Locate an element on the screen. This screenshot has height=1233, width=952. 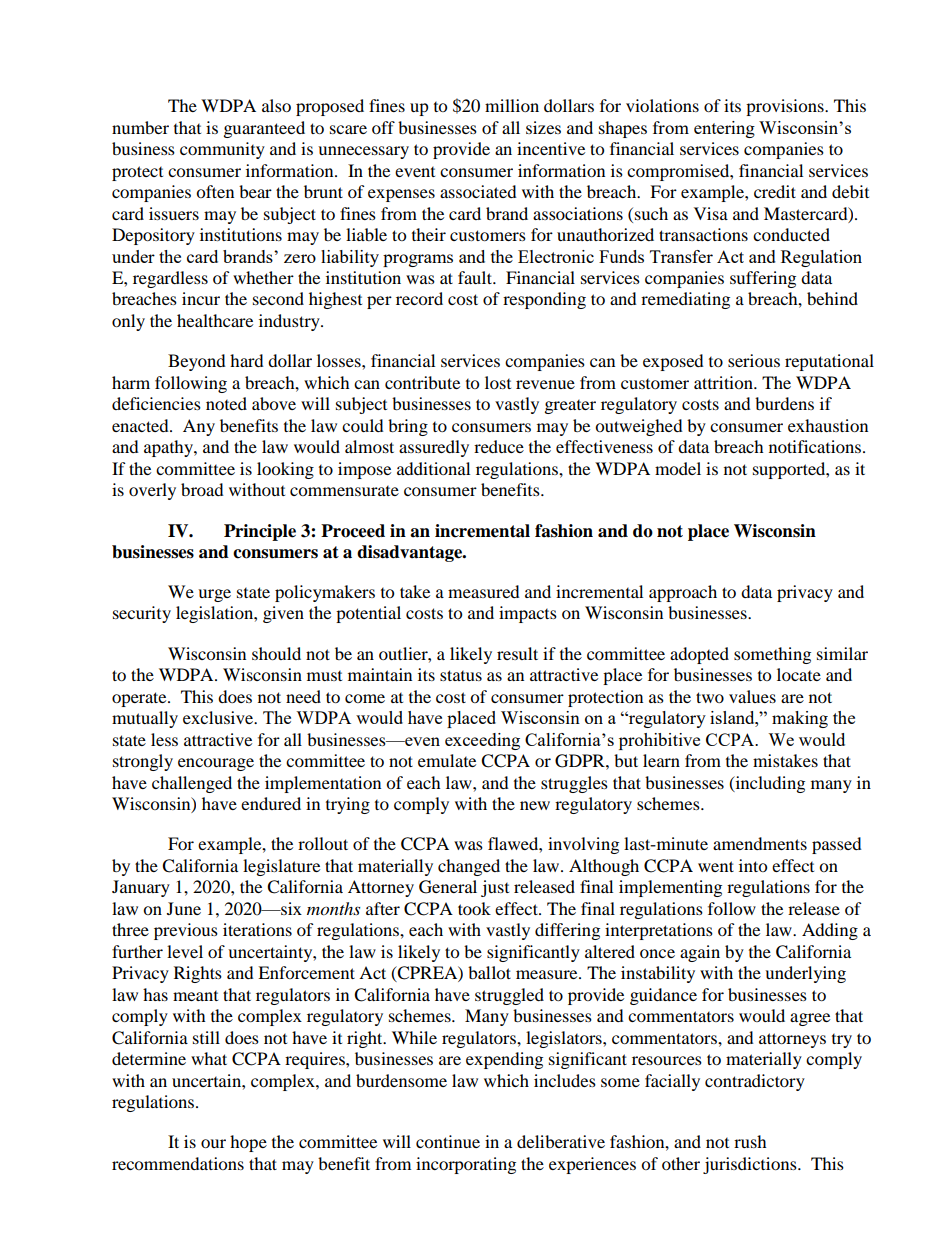
community is located at coordinates (222, 150).
